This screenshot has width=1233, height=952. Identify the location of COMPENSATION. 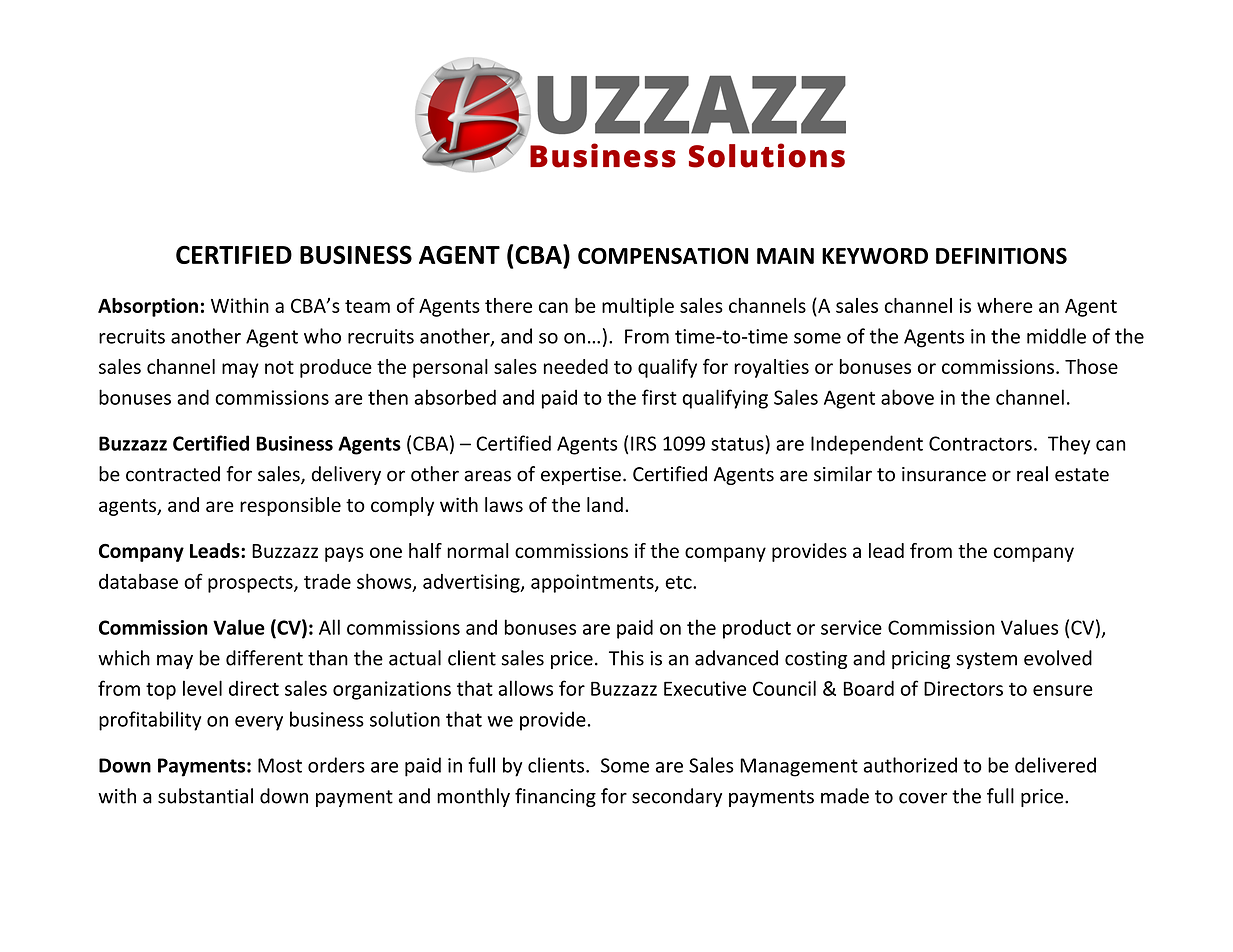
(663, 255).
